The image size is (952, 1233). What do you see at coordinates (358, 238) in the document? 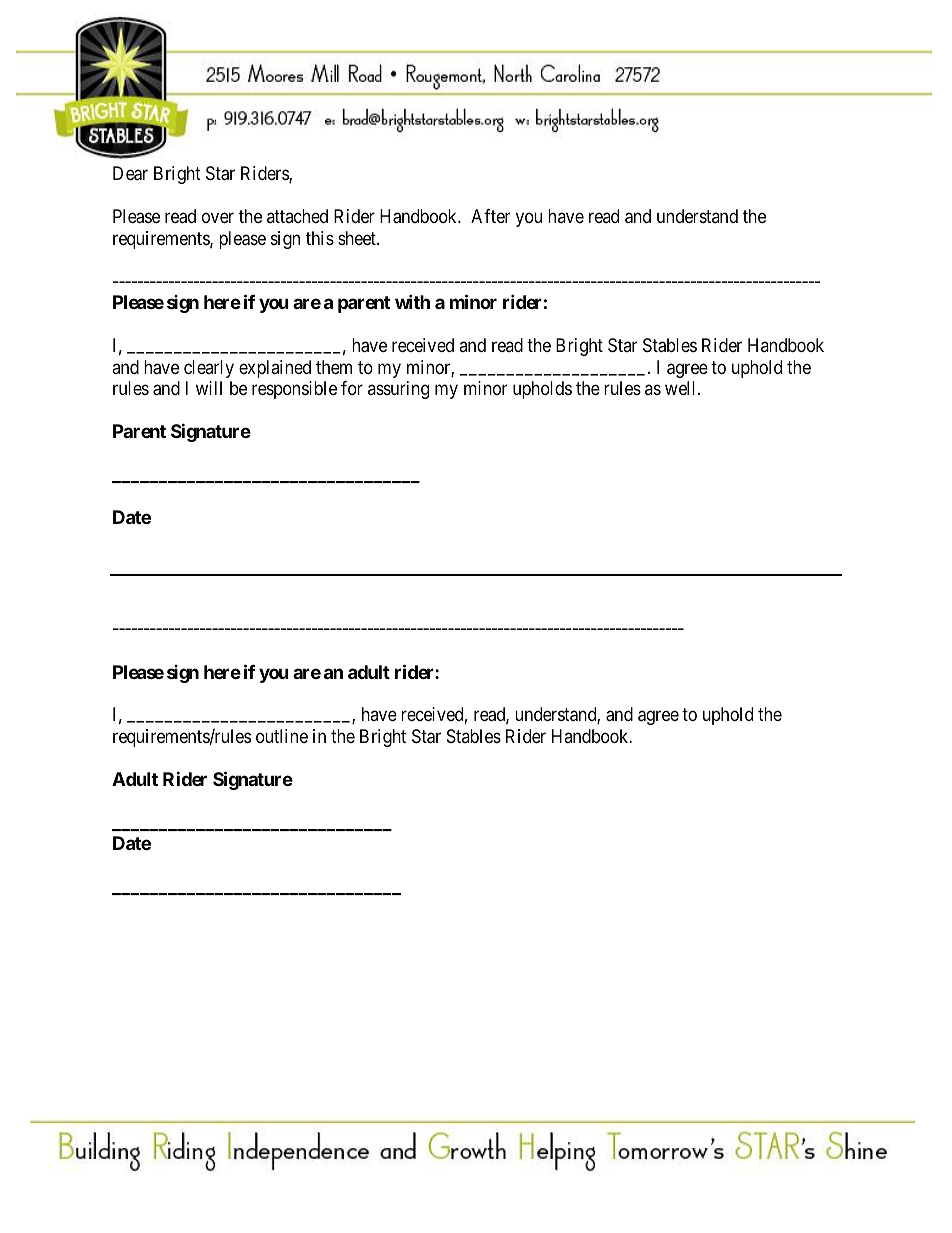
I see `sheet` at bounding box center [358, 238].
